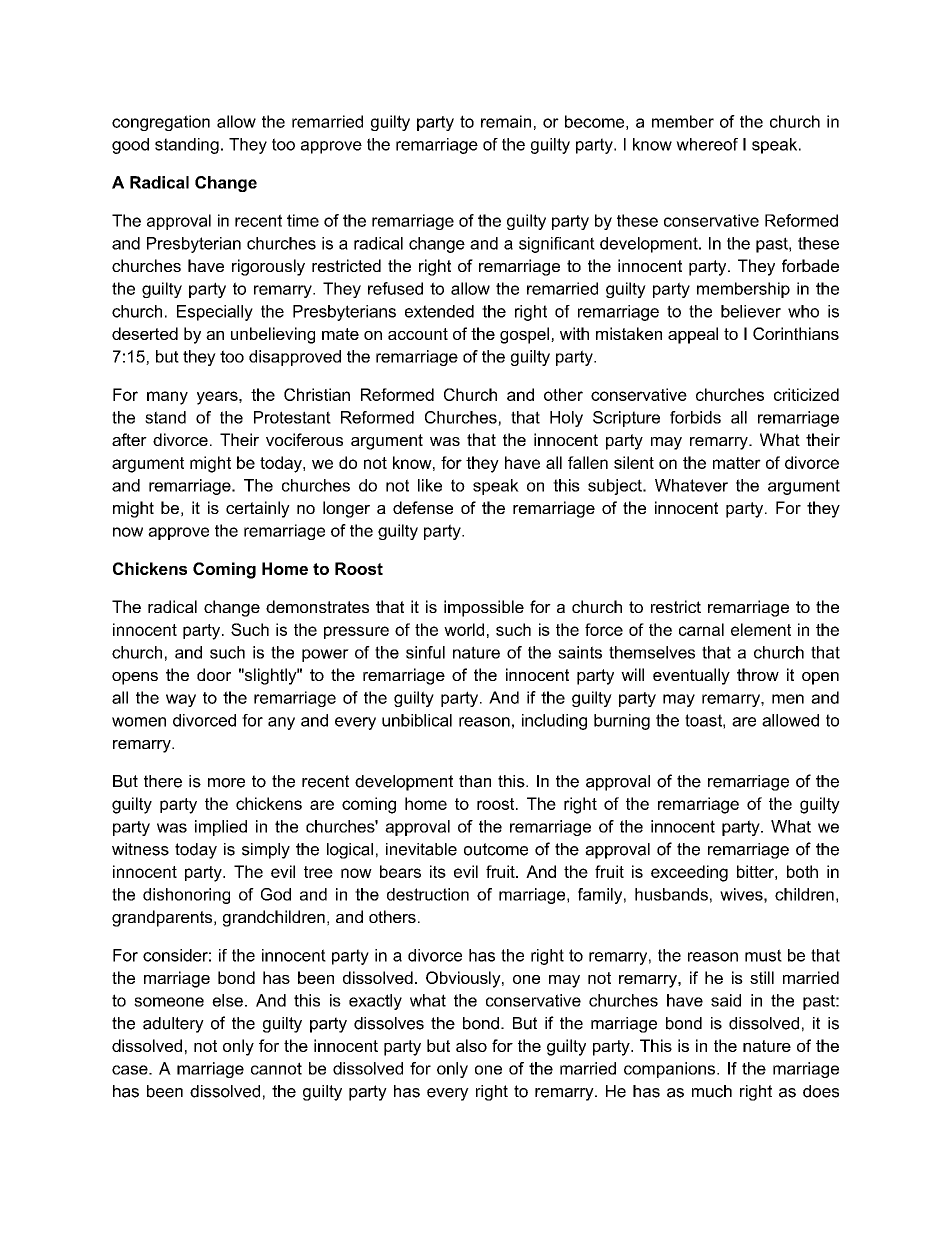 This screenshot has width=952, height=1233. Describe the element at coordinates (712, 1091) in the screenshot. I see `much` at that location.
